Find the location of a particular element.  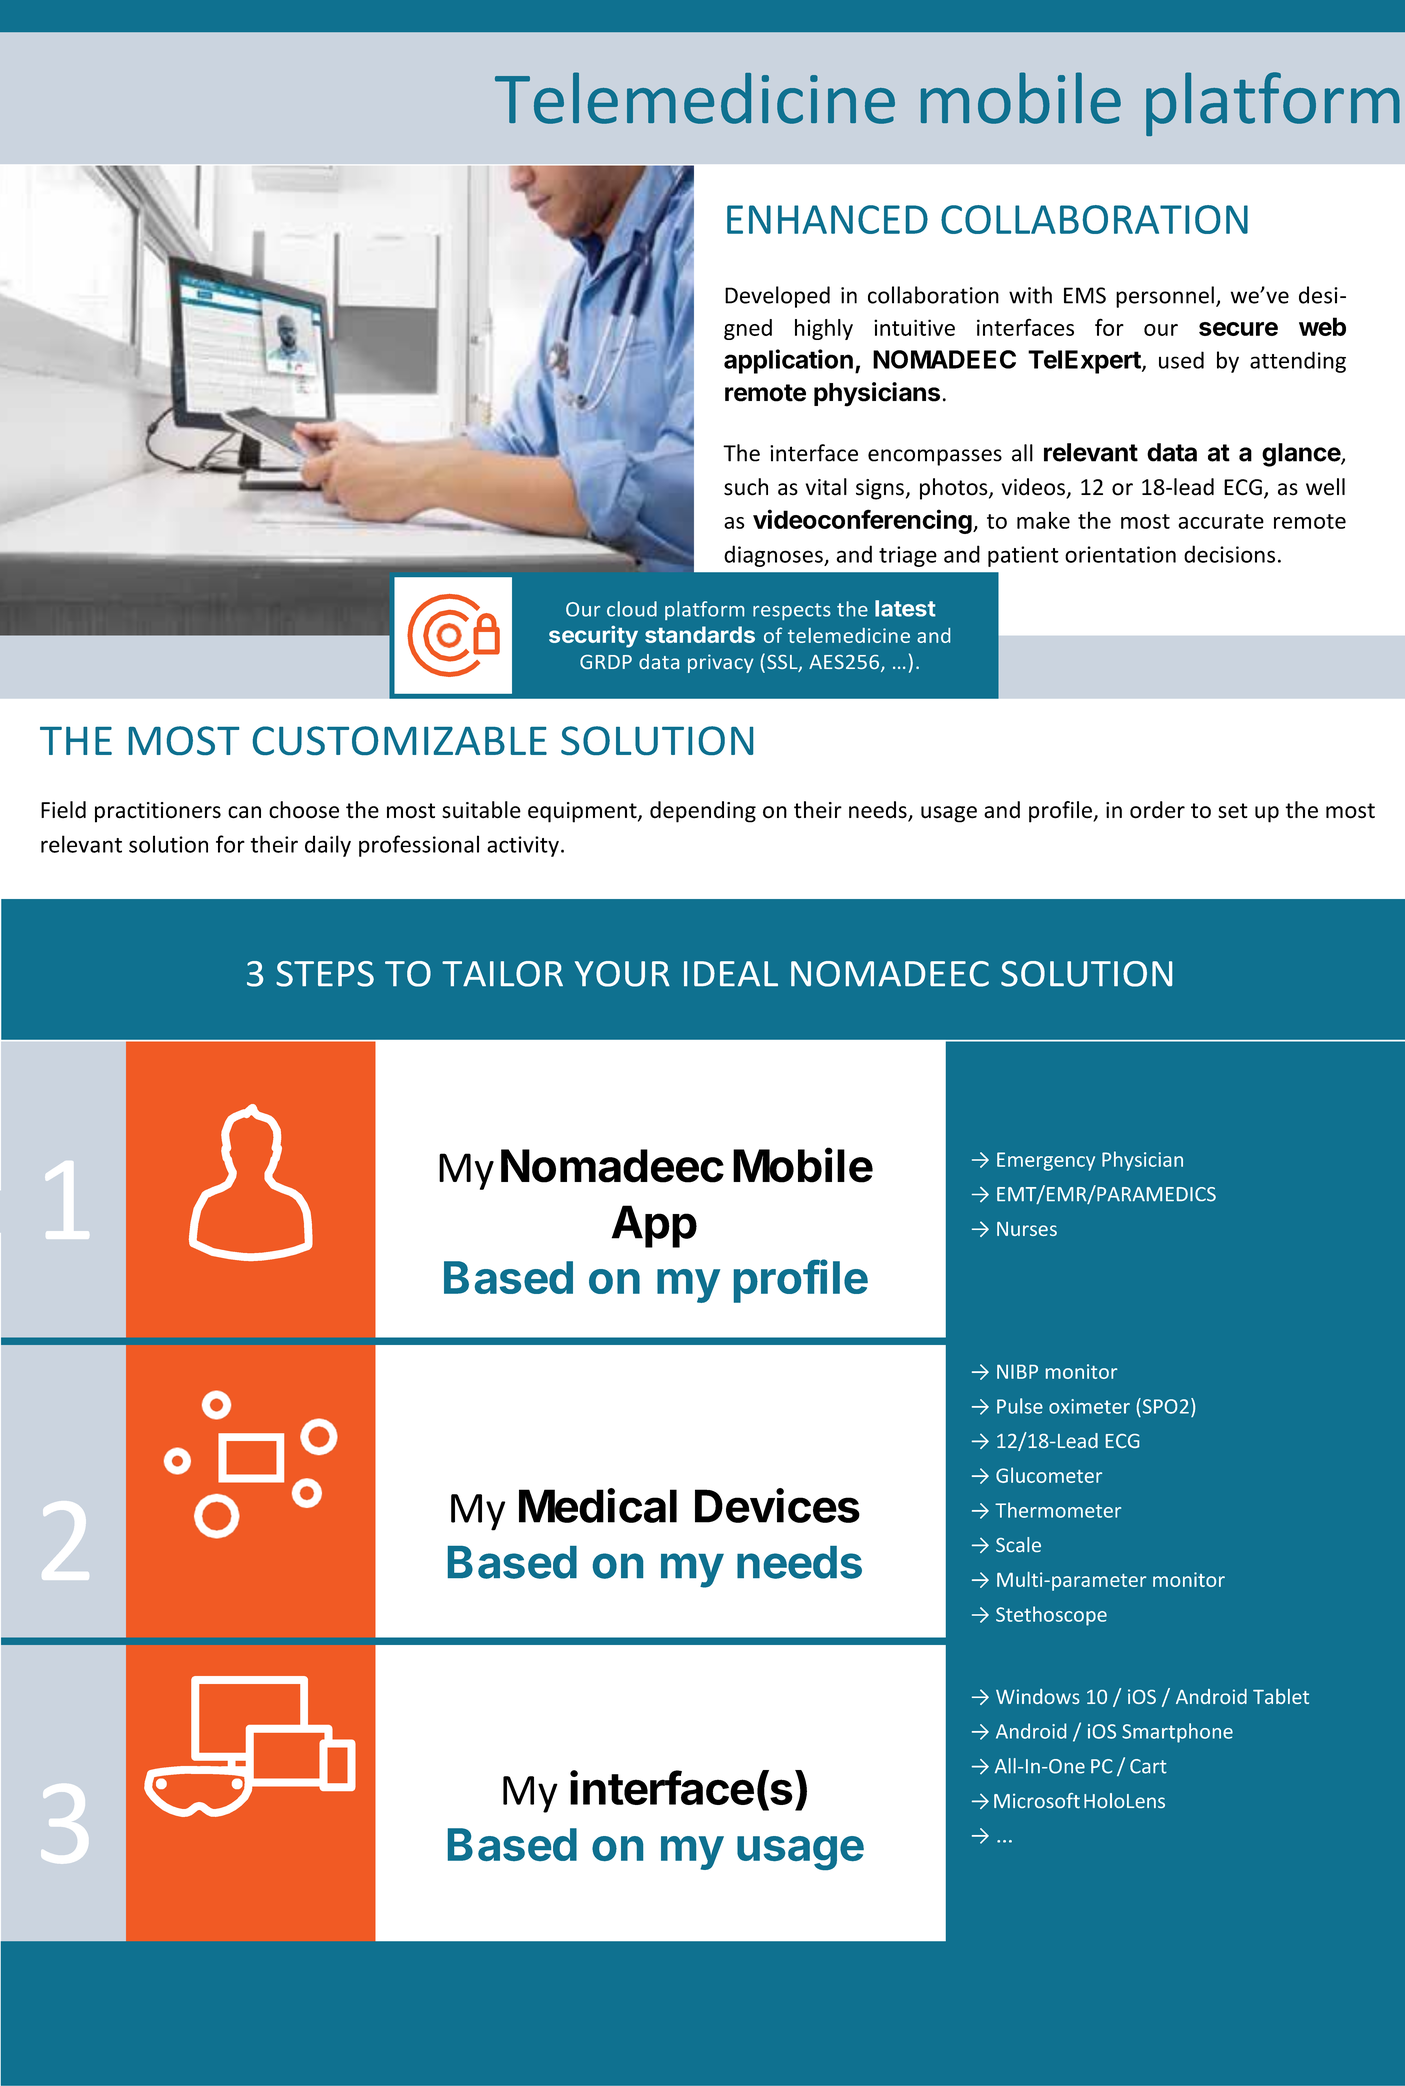

personnel is located at coordinates (1165, 297).
